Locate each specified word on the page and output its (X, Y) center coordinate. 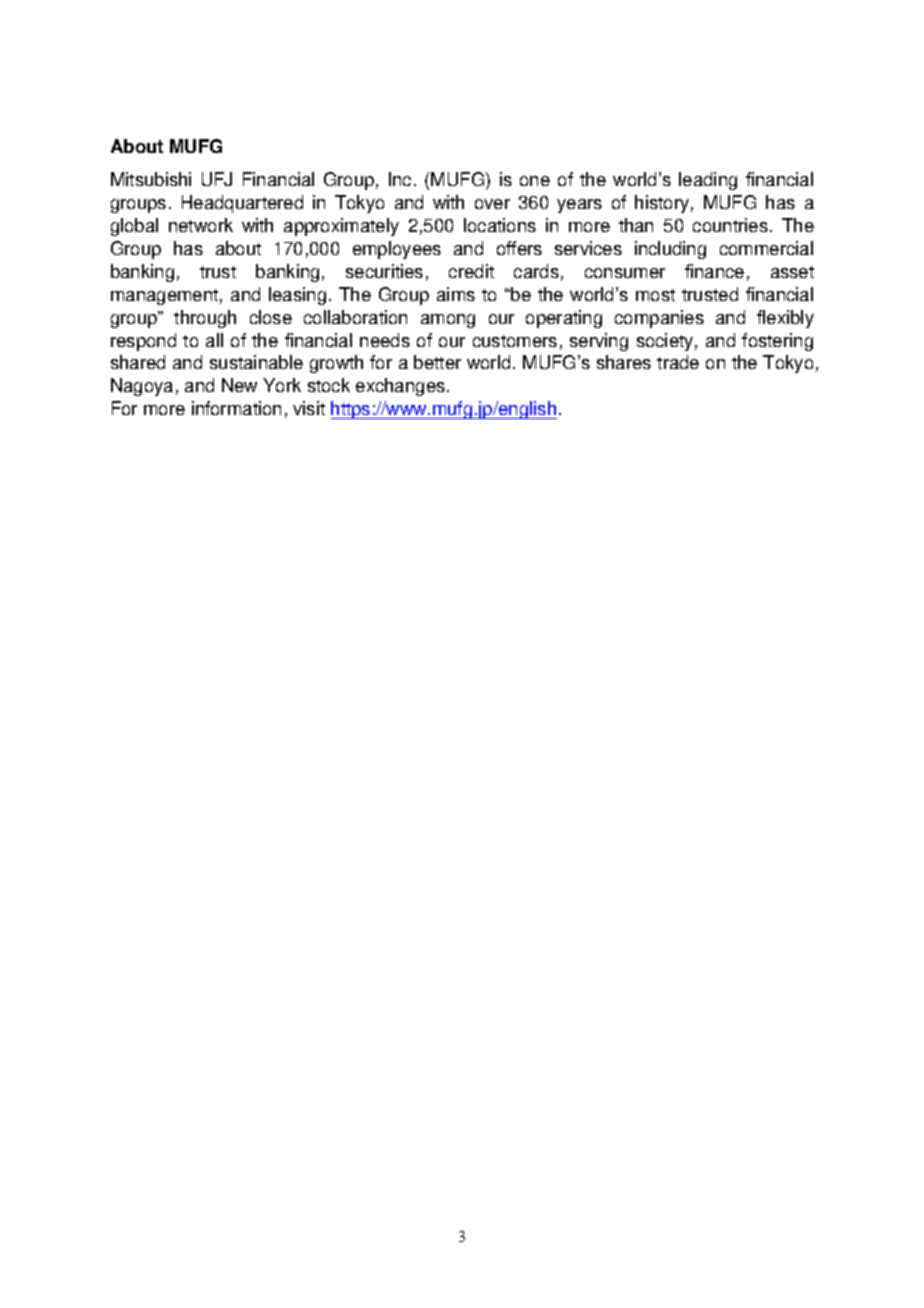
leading (708, 181)
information (236, 408)
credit (471, 271)
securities (384, 271)
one (535, 181)
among (448, 321)
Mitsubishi (151, 179)
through (205, 319)
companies (659, 319)
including (670, 250)
